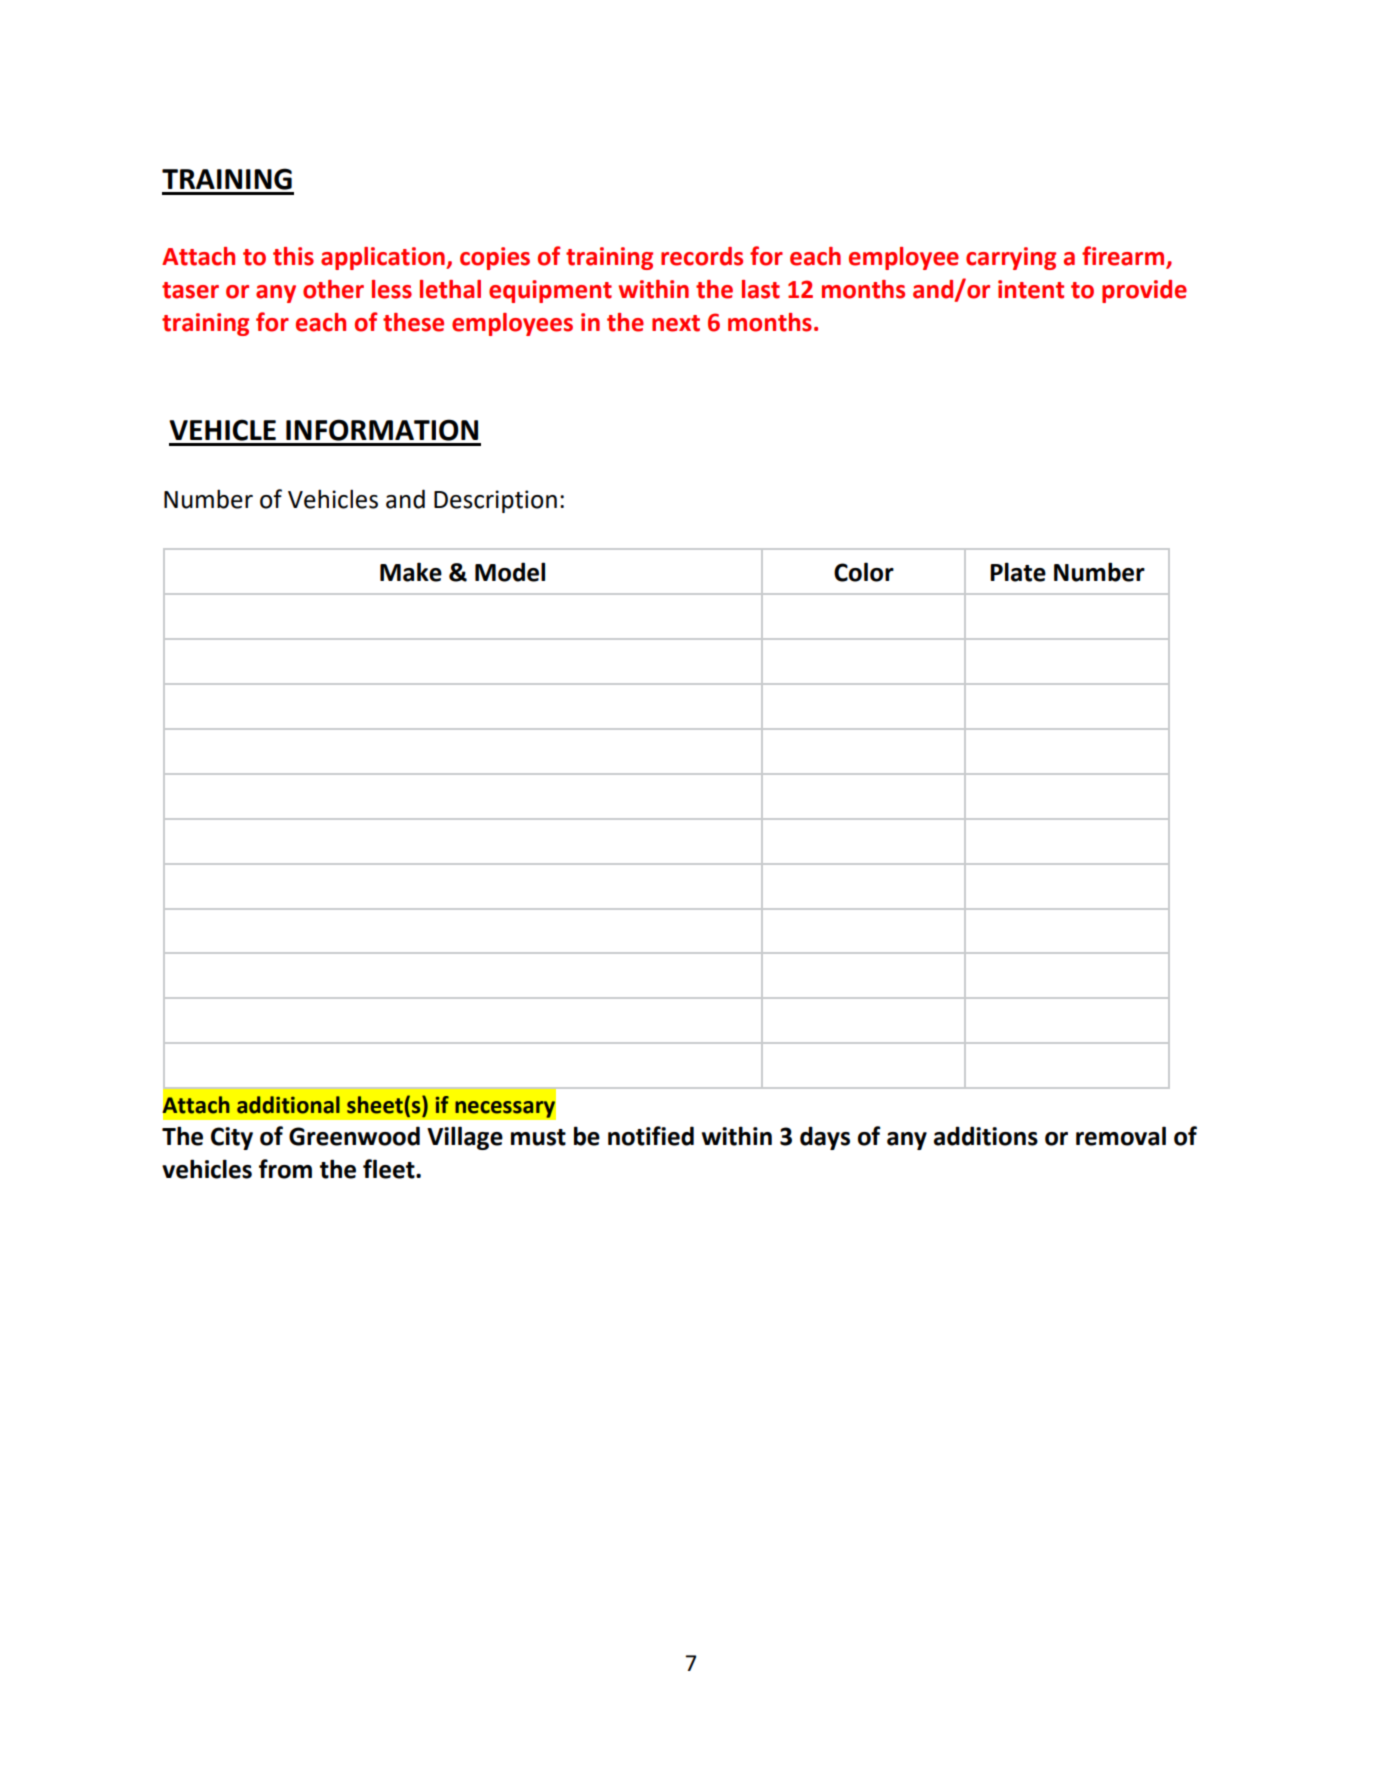 This screenshot has height=1789, width=1382. Describe the element at coordinates (1031, 289) in the screenshot. I see `intent` at that location.
